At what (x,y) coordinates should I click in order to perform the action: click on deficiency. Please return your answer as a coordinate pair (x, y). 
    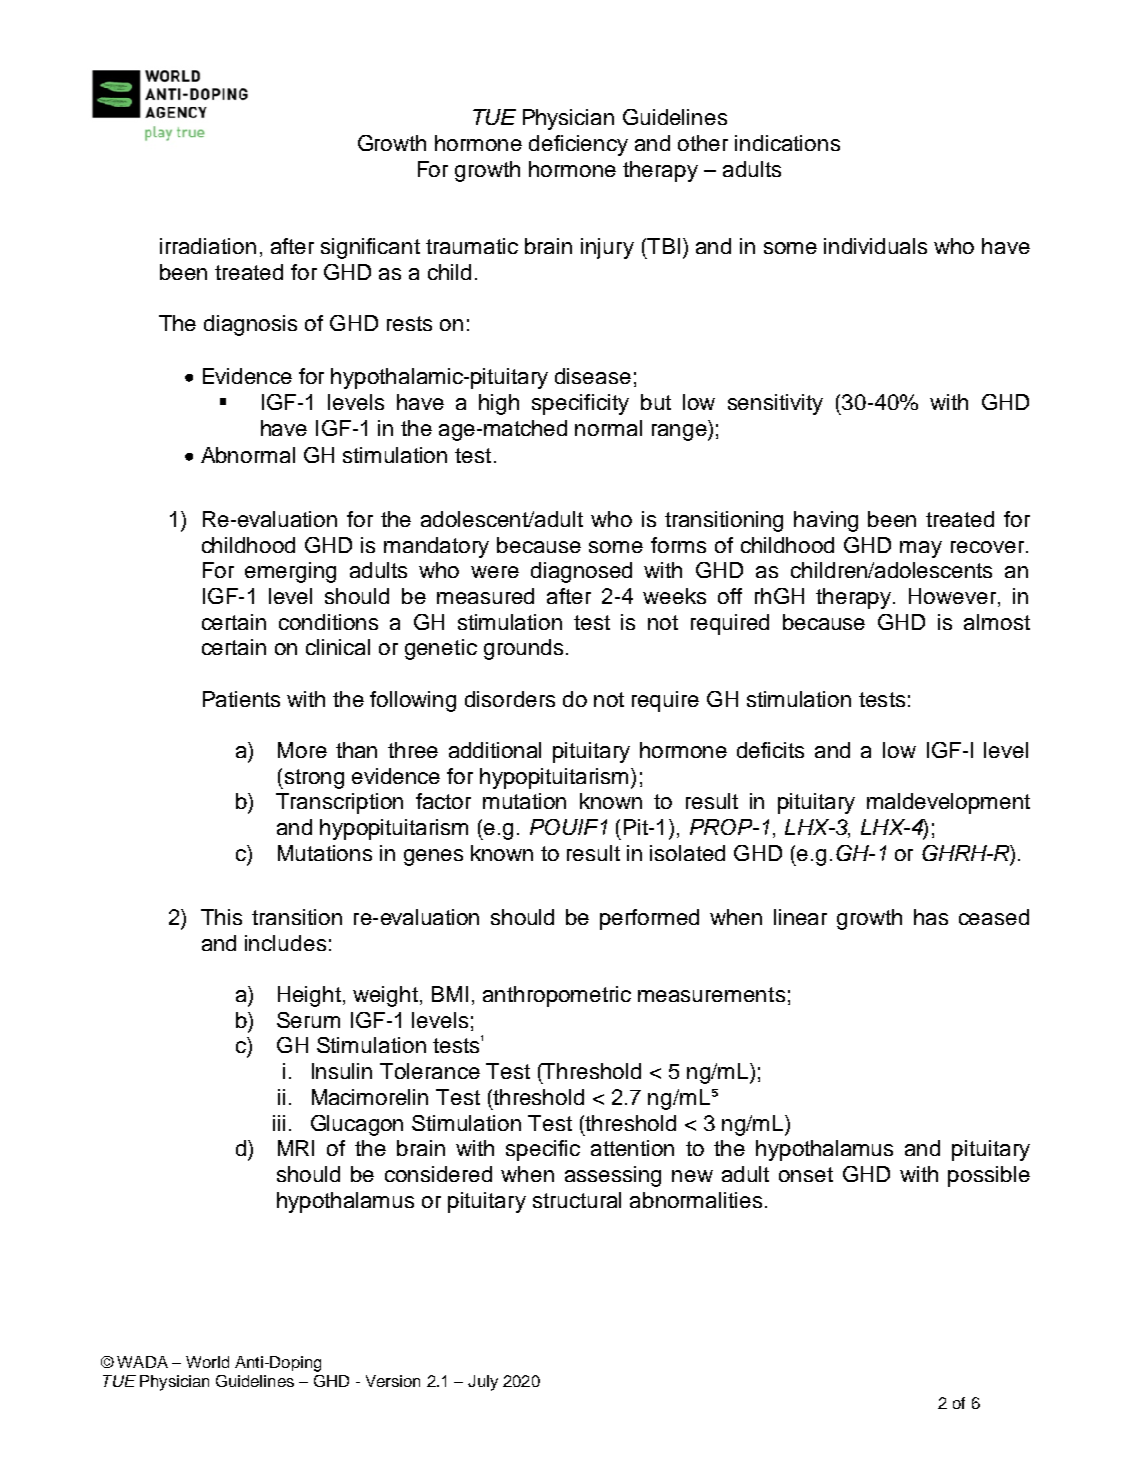
    Looking at the image, I should click on (578, 145).
